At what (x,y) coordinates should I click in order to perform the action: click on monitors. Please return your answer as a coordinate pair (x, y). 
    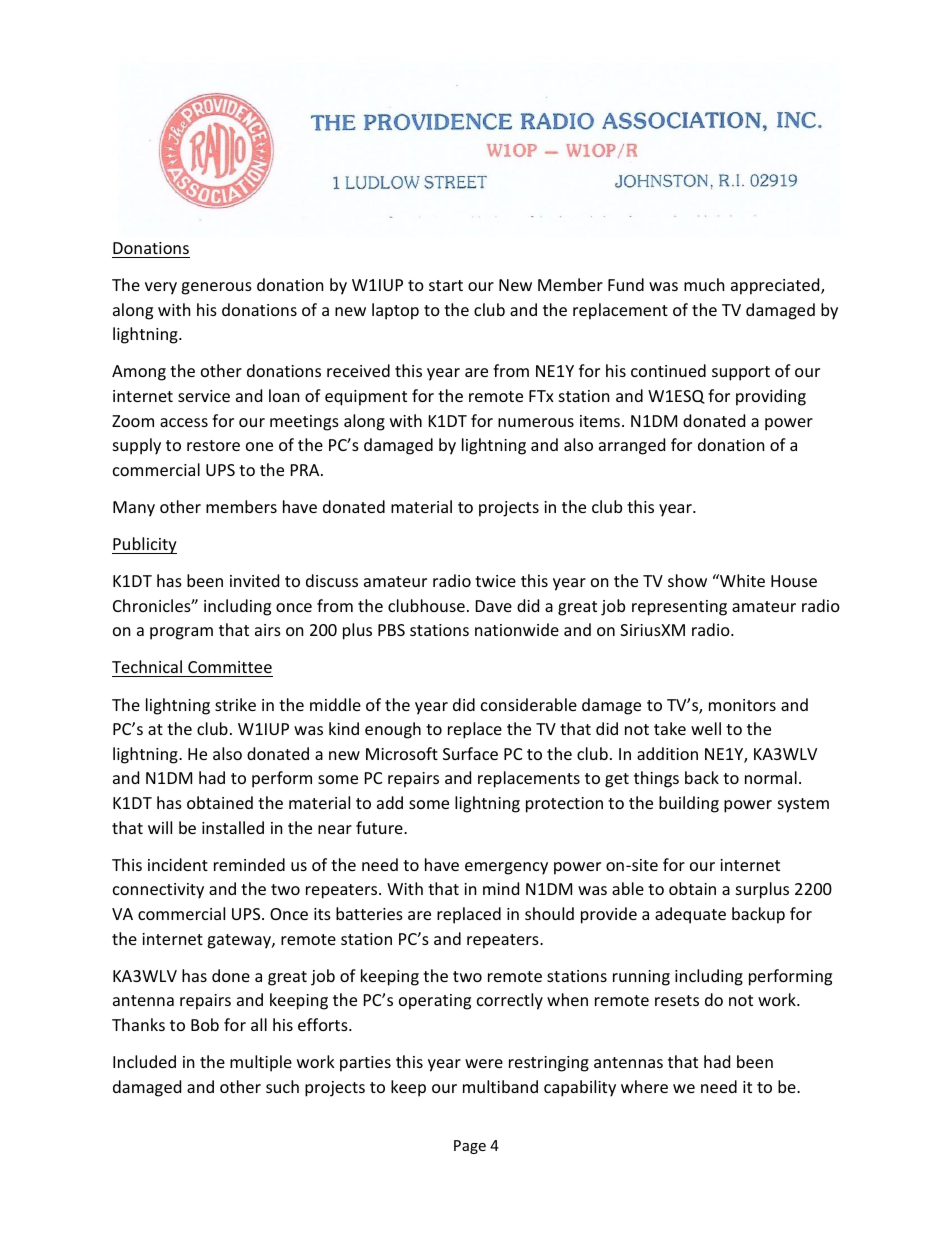
    Looking at the image, I should click on (742, 705).
